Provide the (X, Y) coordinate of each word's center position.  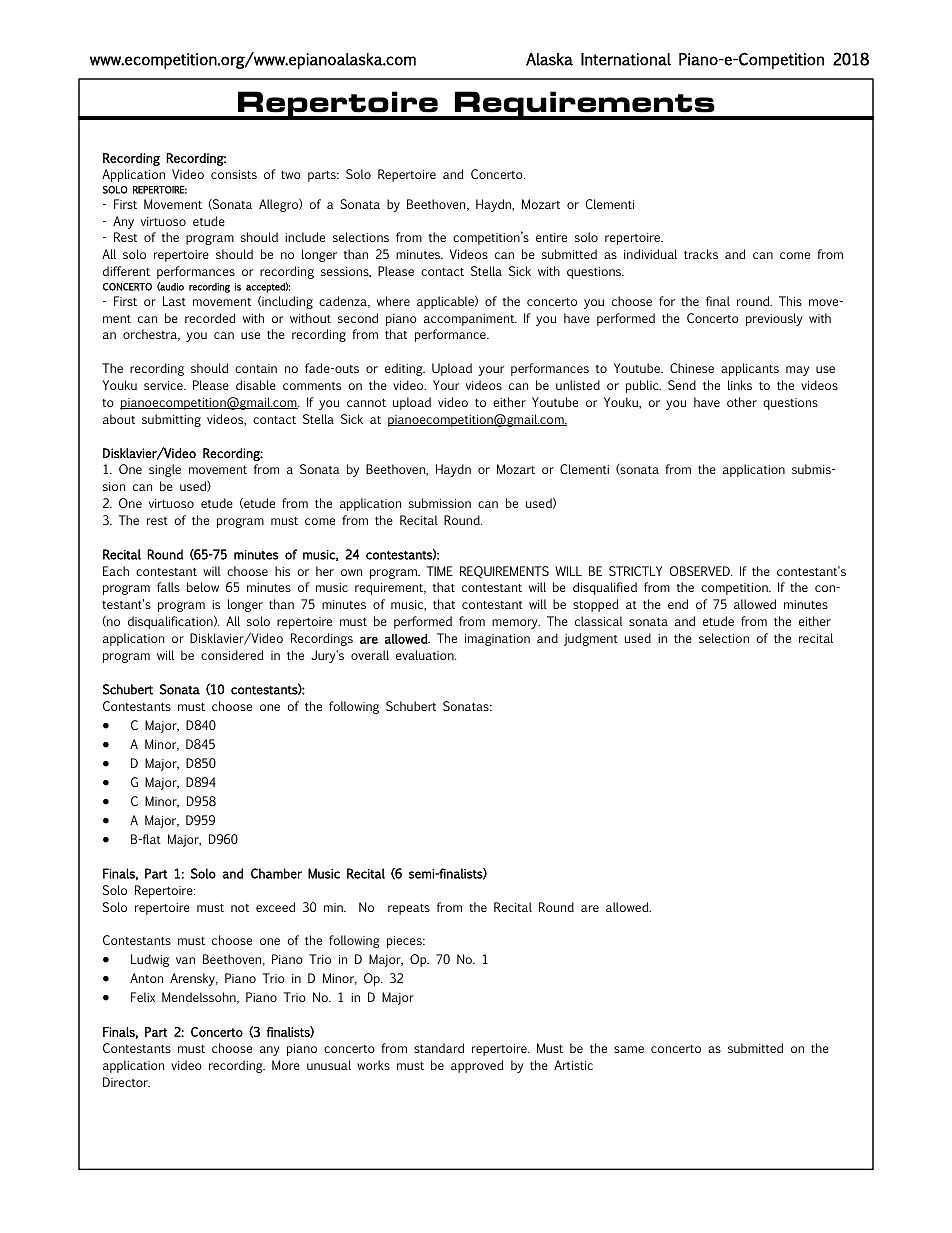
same (629, 1049)
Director (126, 1082)
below (203, 587)
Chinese (692, 368)
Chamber (276, 873)
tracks (701, 254)
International (626, 59)
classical (599, 621)
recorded (210, 318)
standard (439, 1048)
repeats (409, 909)
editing (405, 369)
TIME (440, 571)
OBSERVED (701, 571)
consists (234, 174)
